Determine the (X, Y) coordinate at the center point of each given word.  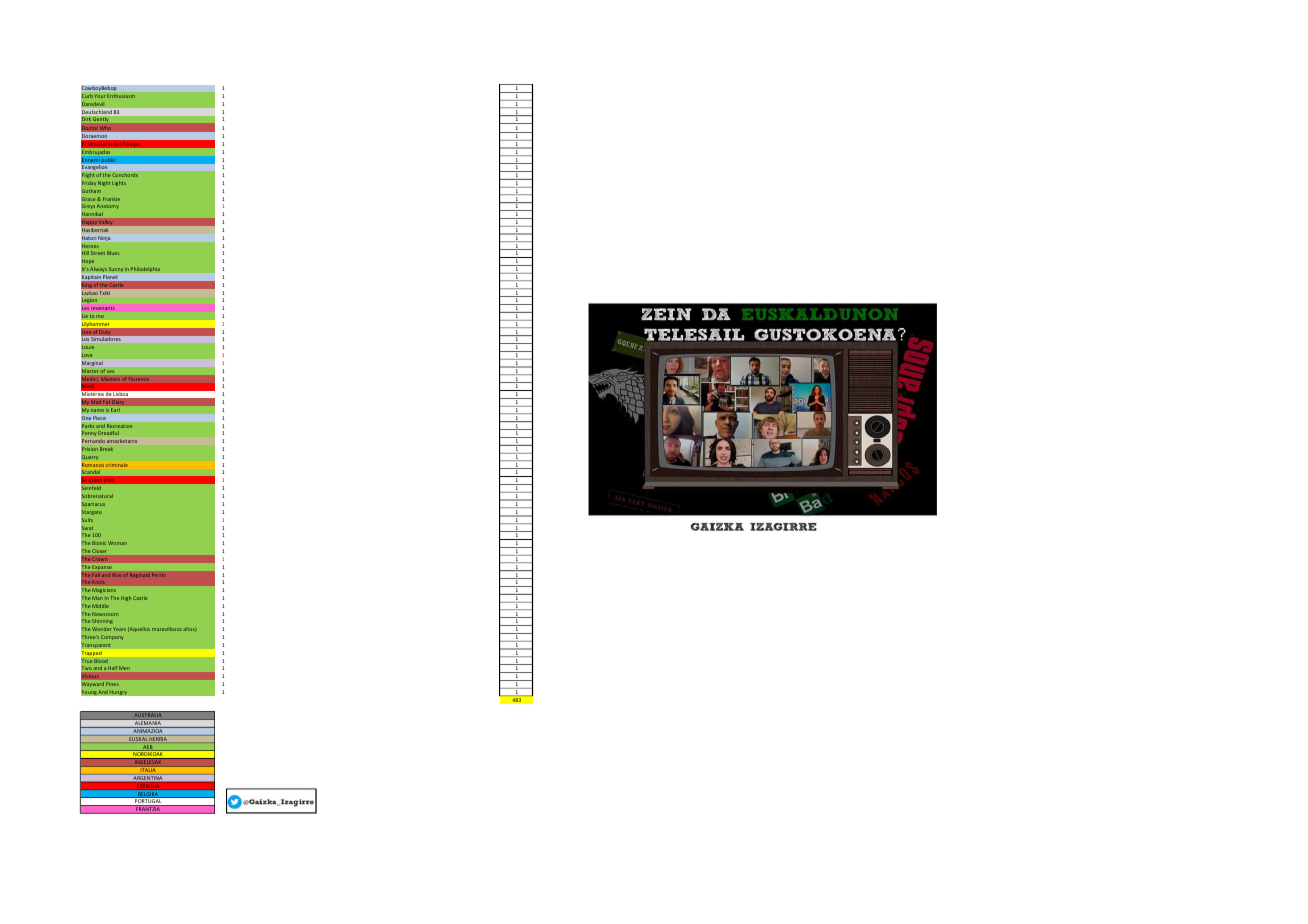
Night (104, 183)
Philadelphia (145, 269)
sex (110, 371)
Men (124, 668)
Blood (101, 661)
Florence (139, 379)
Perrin (159, 575)
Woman (117, 543)
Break (106, 449)
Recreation (120, 426)
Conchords (125, 175)
